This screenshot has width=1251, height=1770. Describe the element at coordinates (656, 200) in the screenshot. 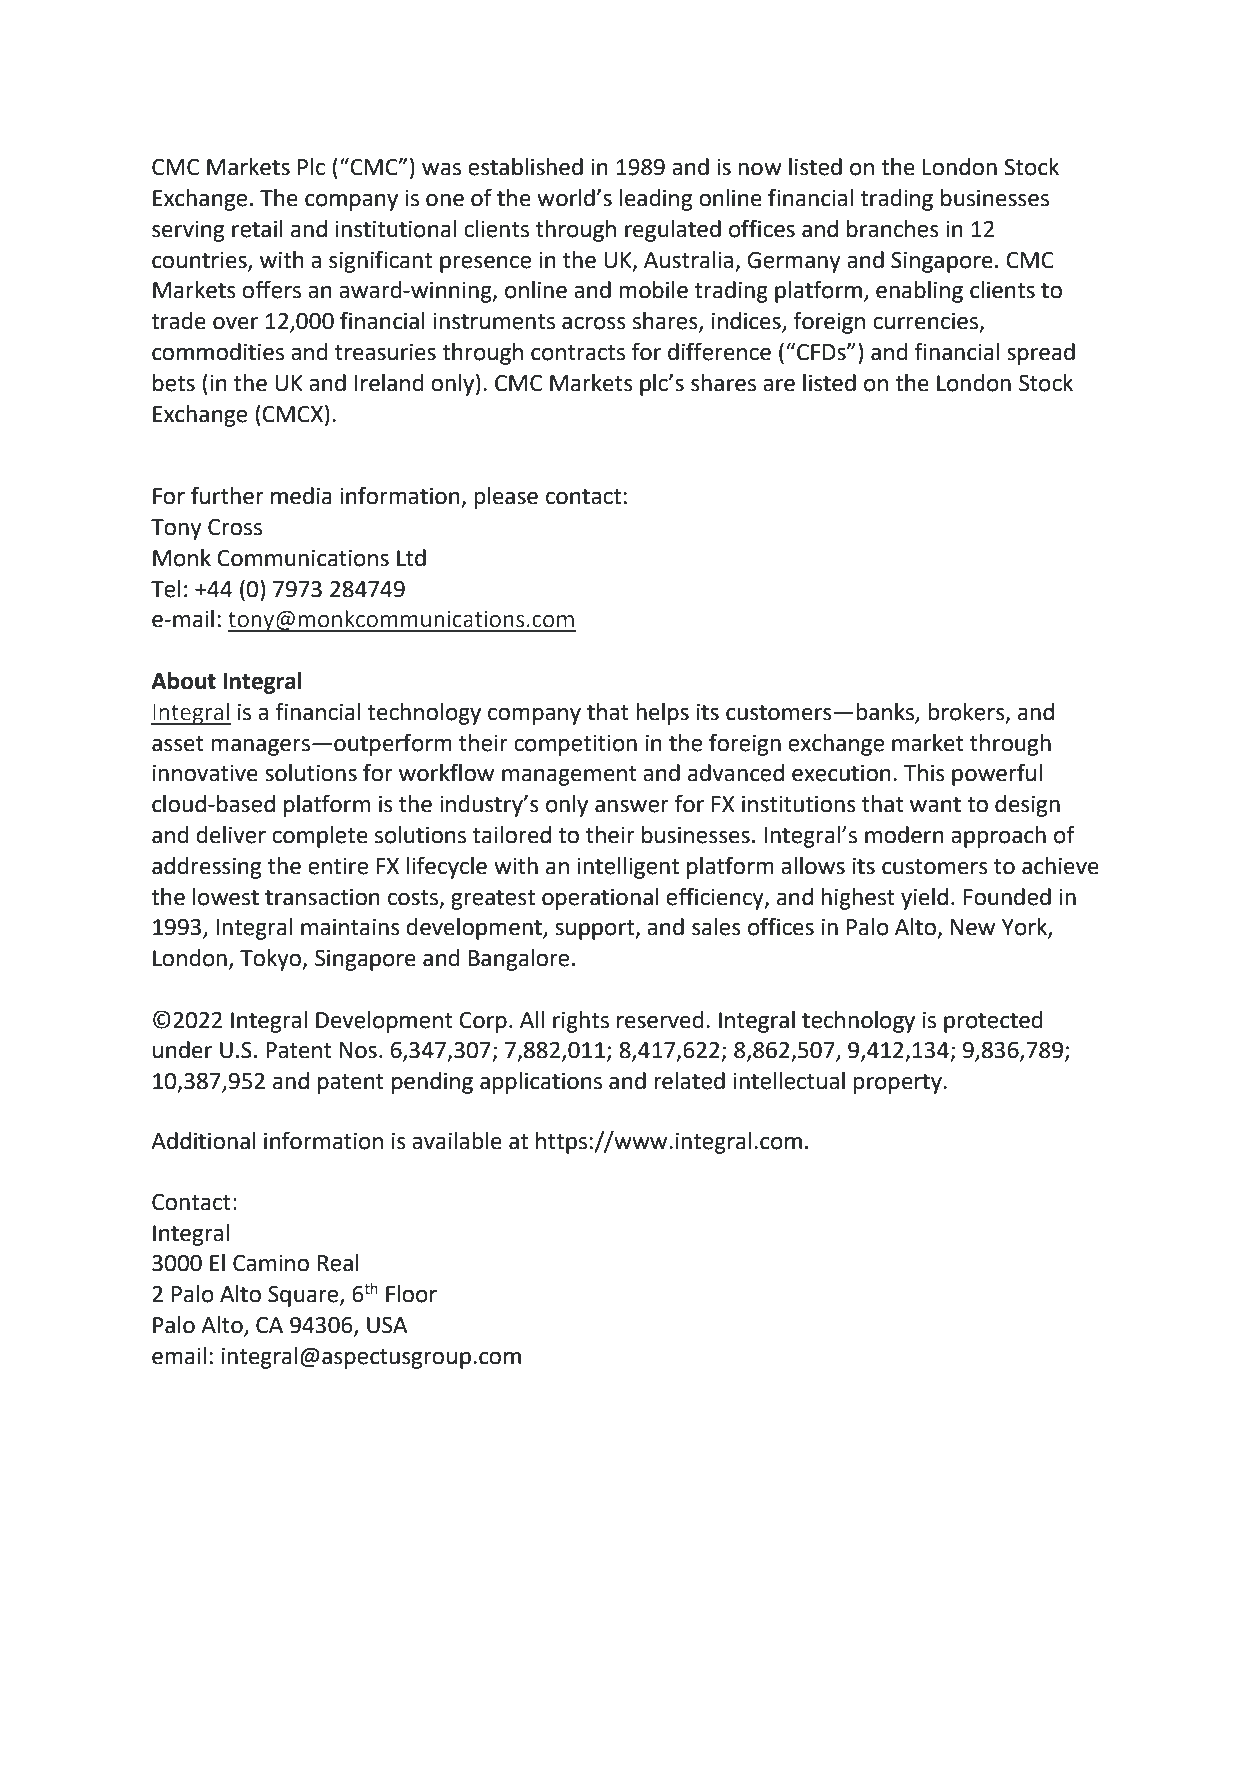

I see `leading` at that location.
